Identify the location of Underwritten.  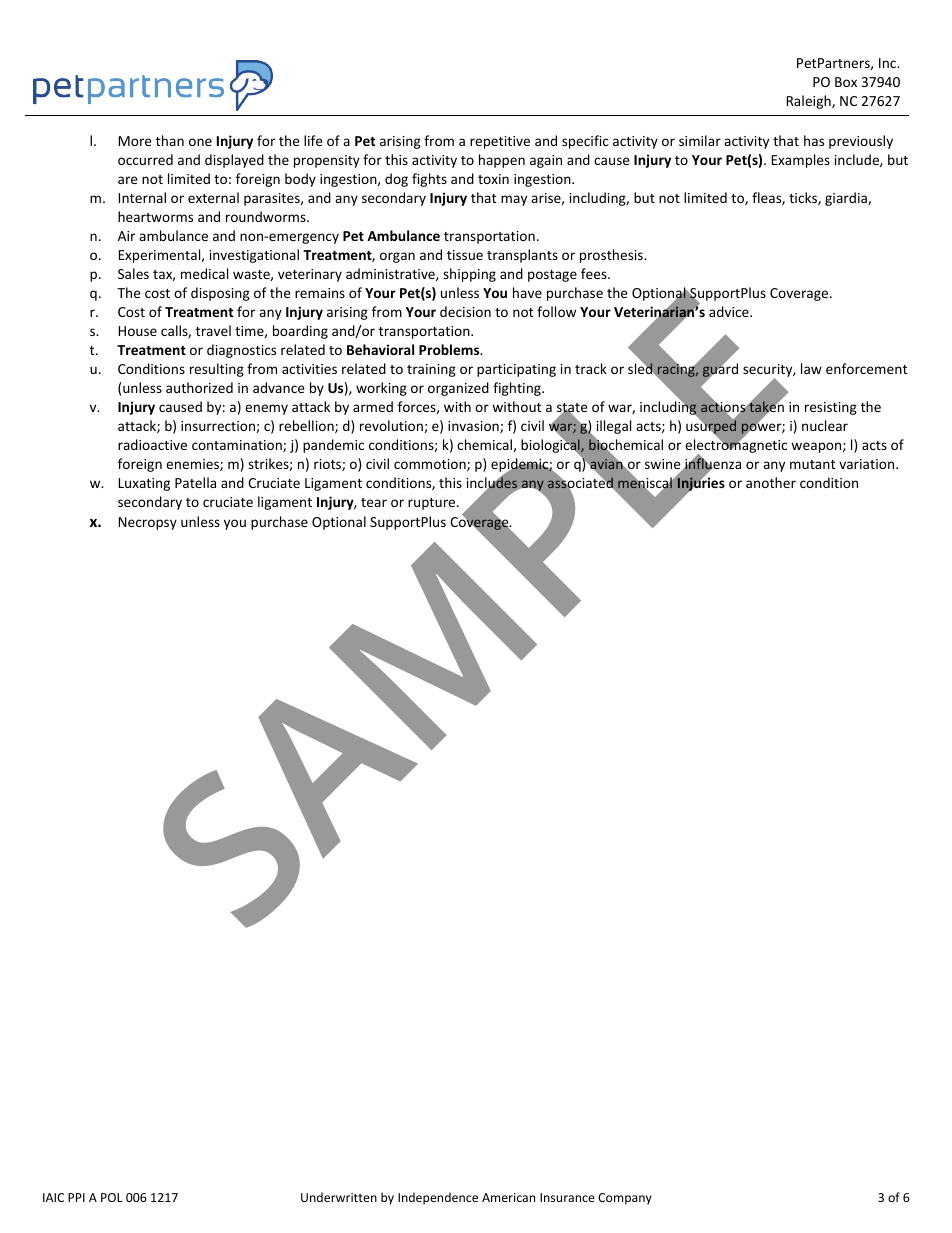
(339, 1197).
